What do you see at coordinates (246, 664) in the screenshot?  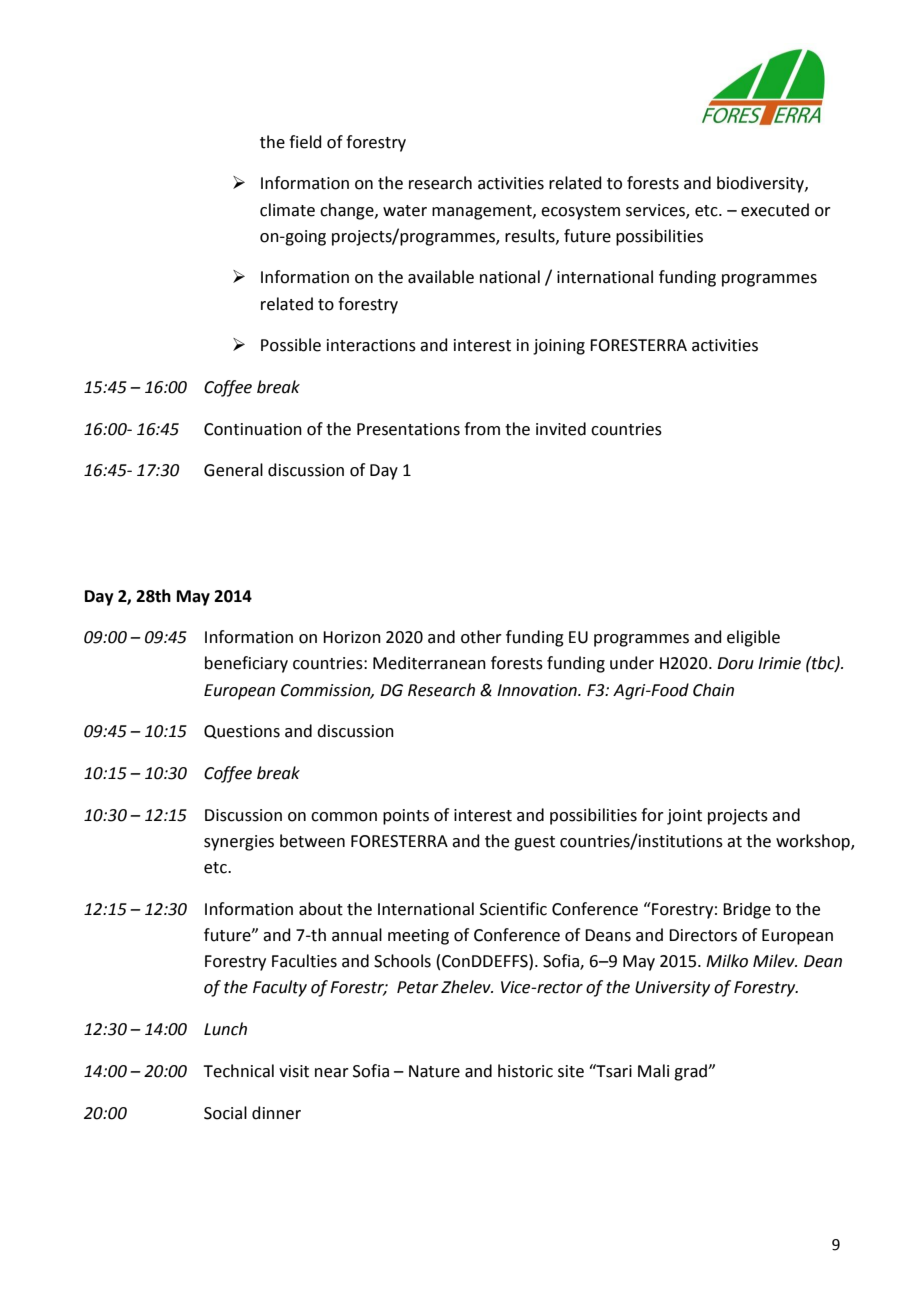 I see `beneficiary` at bounding box center [246, 664].
